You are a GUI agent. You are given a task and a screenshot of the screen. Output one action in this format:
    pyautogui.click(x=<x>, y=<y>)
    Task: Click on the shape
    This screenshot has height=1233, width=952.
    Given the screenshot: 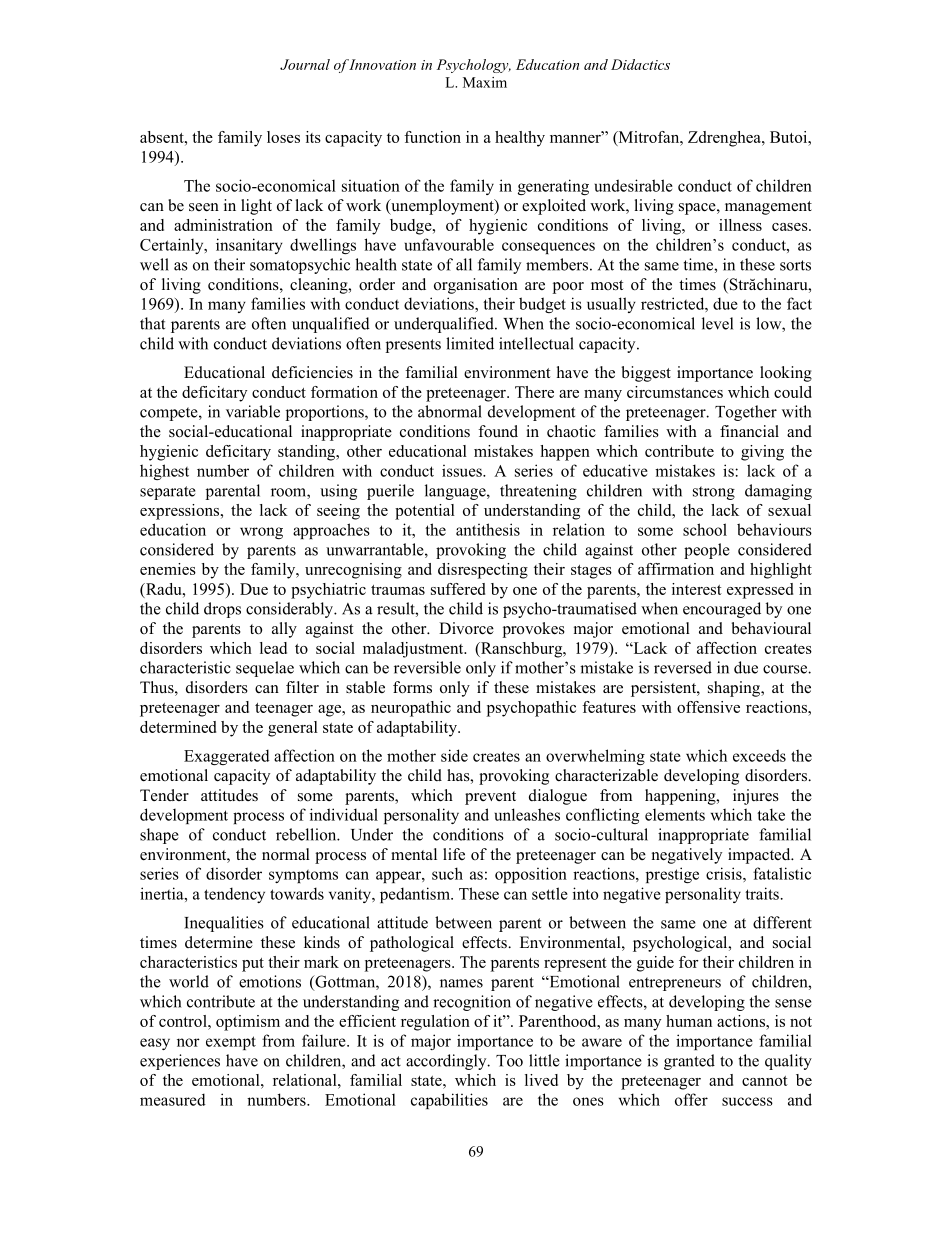 What is the action you would take?
    pyautogui.click(x=159, y=836)
